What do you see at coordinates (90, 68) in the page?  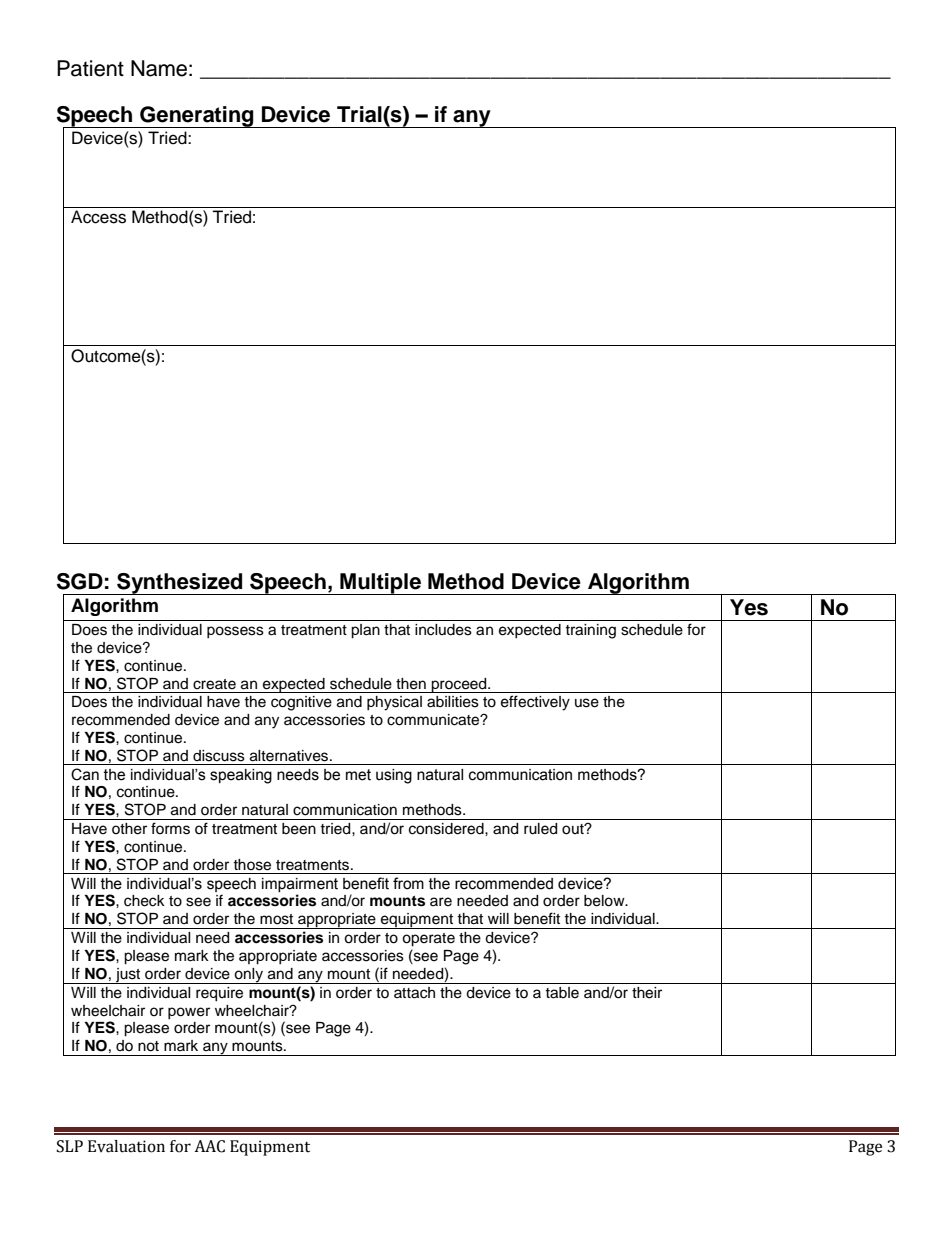 I see `Patient` at bounding box center [90, 68].
